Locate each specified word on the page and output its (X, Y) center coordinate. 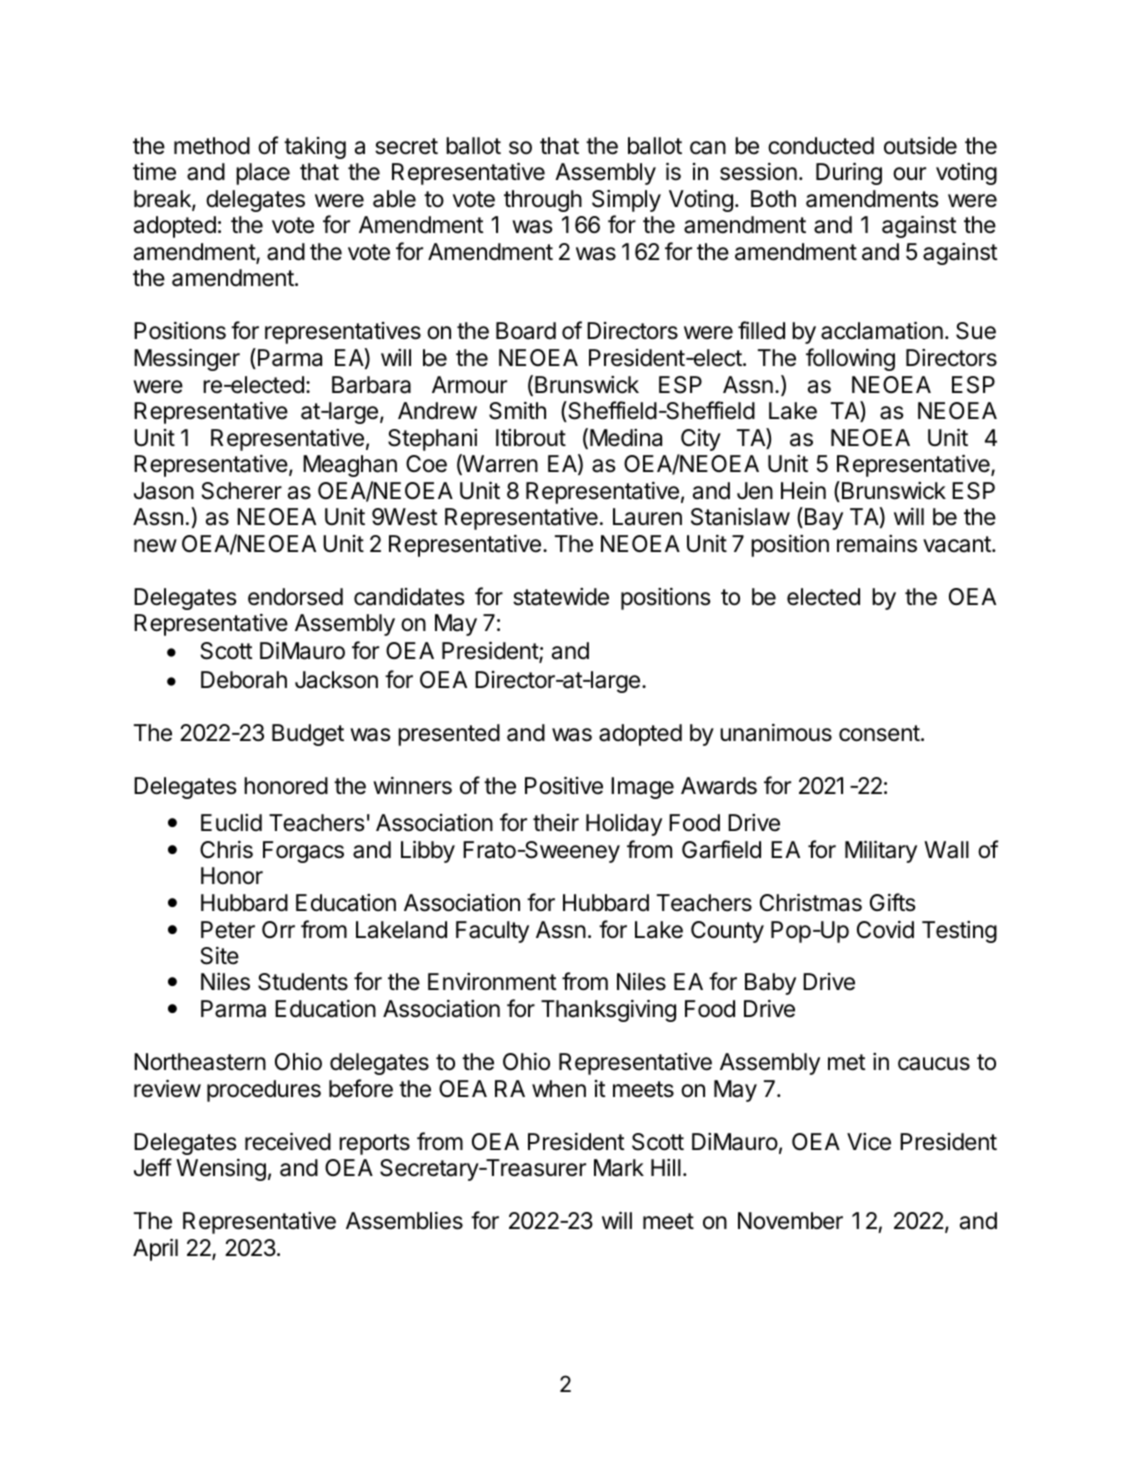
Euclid (231, 823)
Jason (164, 491)
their (556, 823)
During (849, 173)
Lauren (647, 517)
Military (881, 851)
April (155, 1249)
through (543, 201)
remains (877, 544)
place (263, 174)
